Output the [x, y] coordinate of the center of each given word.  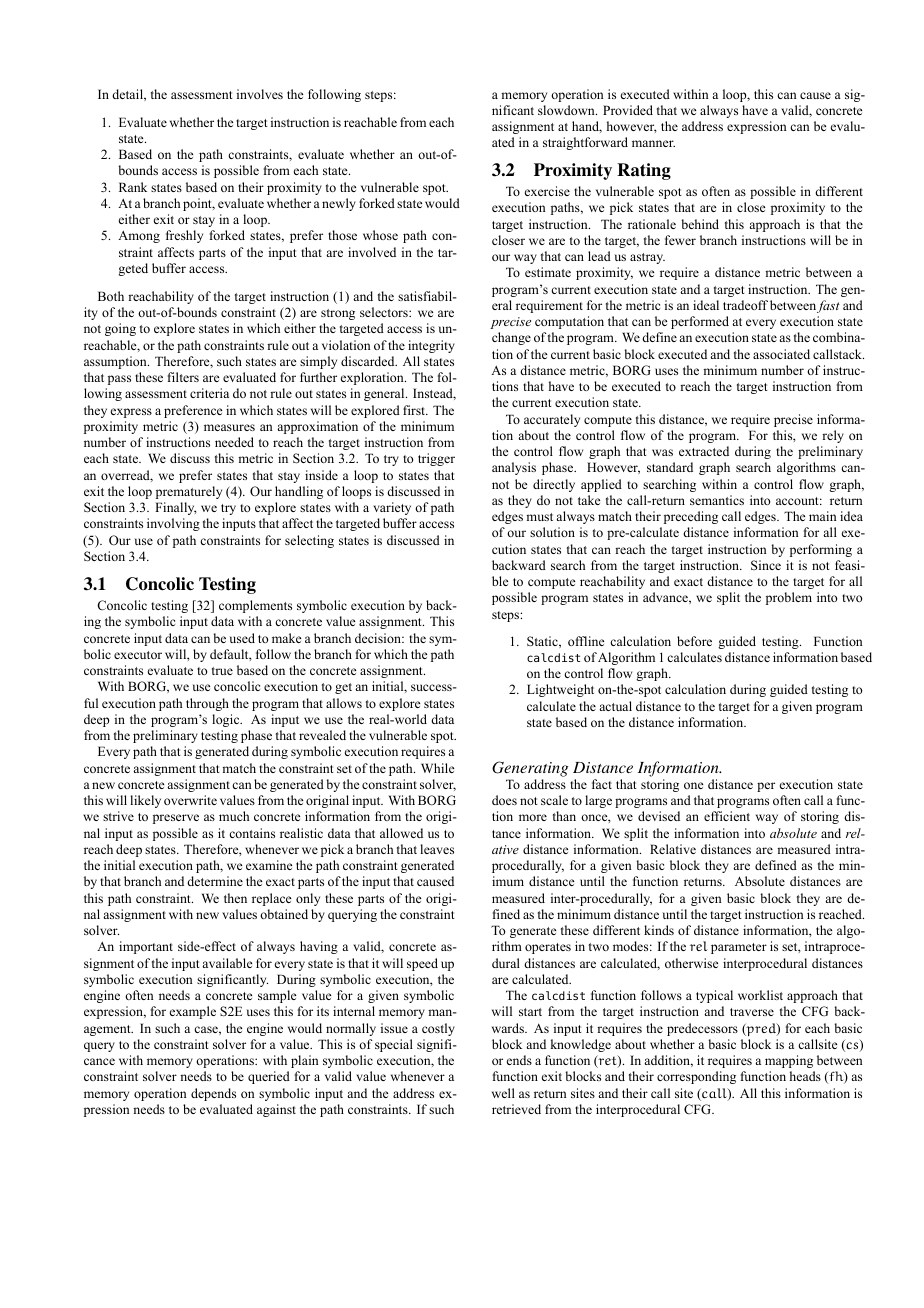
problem [789, 598]
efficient [727, 816]
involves [260, 94]
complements [255, 606]
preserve [176, 819]
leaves [437, 849]
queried [269, 1077]
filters [183, 377]
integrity [431, 346]
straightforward [585, 143]
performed [700, 322]
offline [586, 641]
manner [653, 143]
